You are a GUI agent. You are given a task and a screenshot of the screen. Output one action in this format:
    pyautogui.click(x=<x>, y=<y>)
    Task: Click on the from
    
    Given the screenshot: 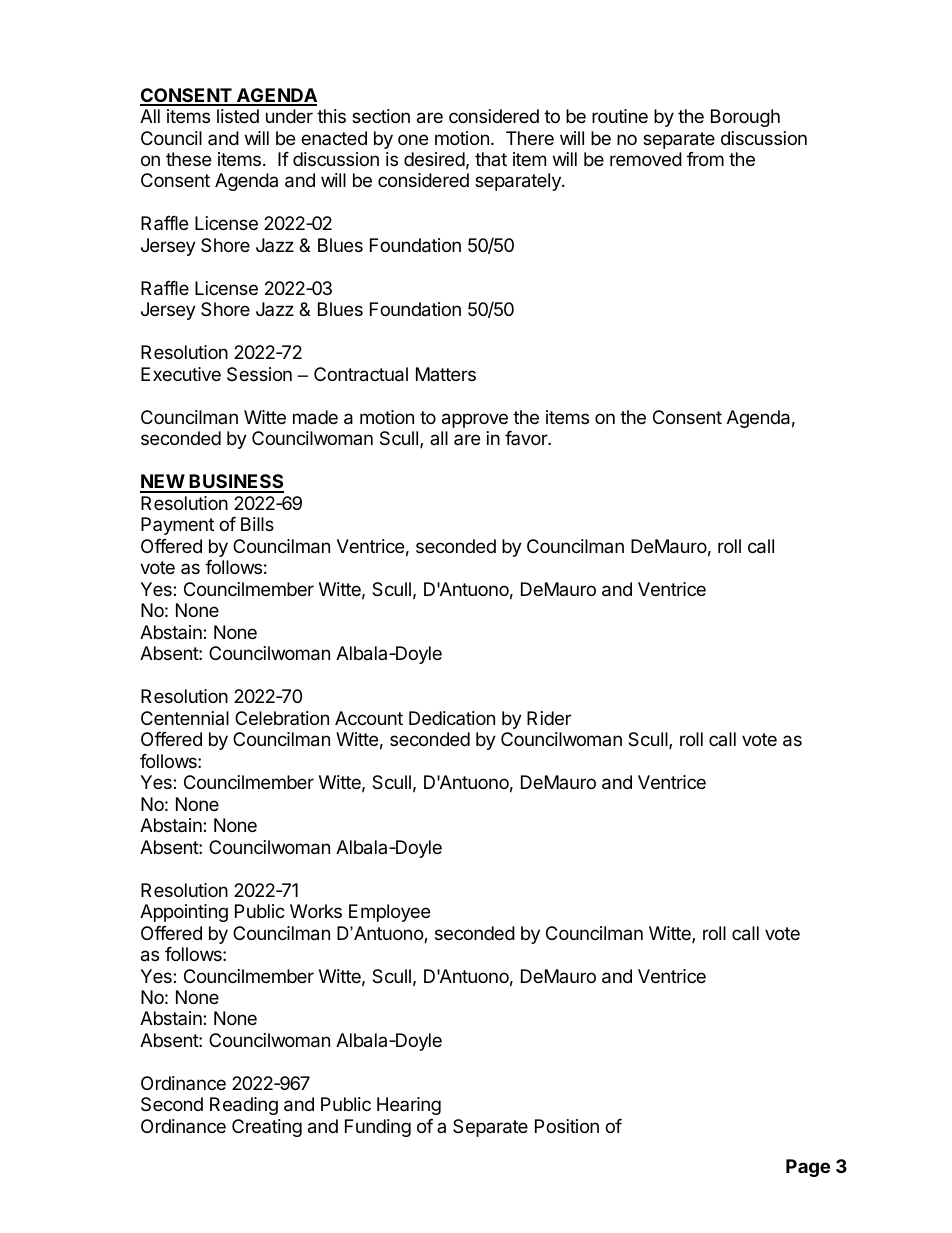 What is the action you would take?
    pyautogui.click(x=705, y=159)
